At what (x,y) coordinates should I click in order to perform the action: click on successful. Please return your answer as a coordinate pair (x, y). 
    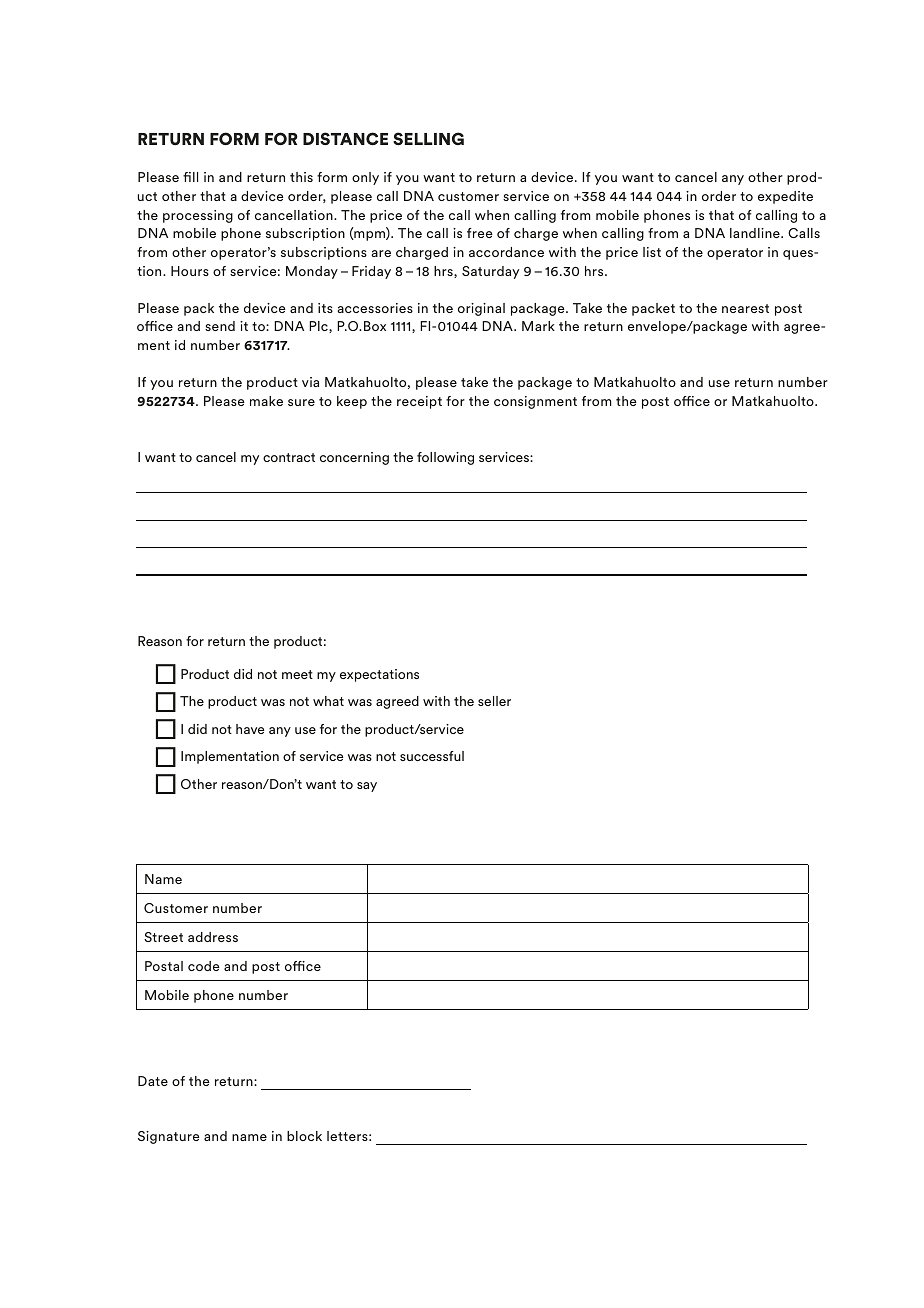
    Looking at the image, I should click on (432, 756).
